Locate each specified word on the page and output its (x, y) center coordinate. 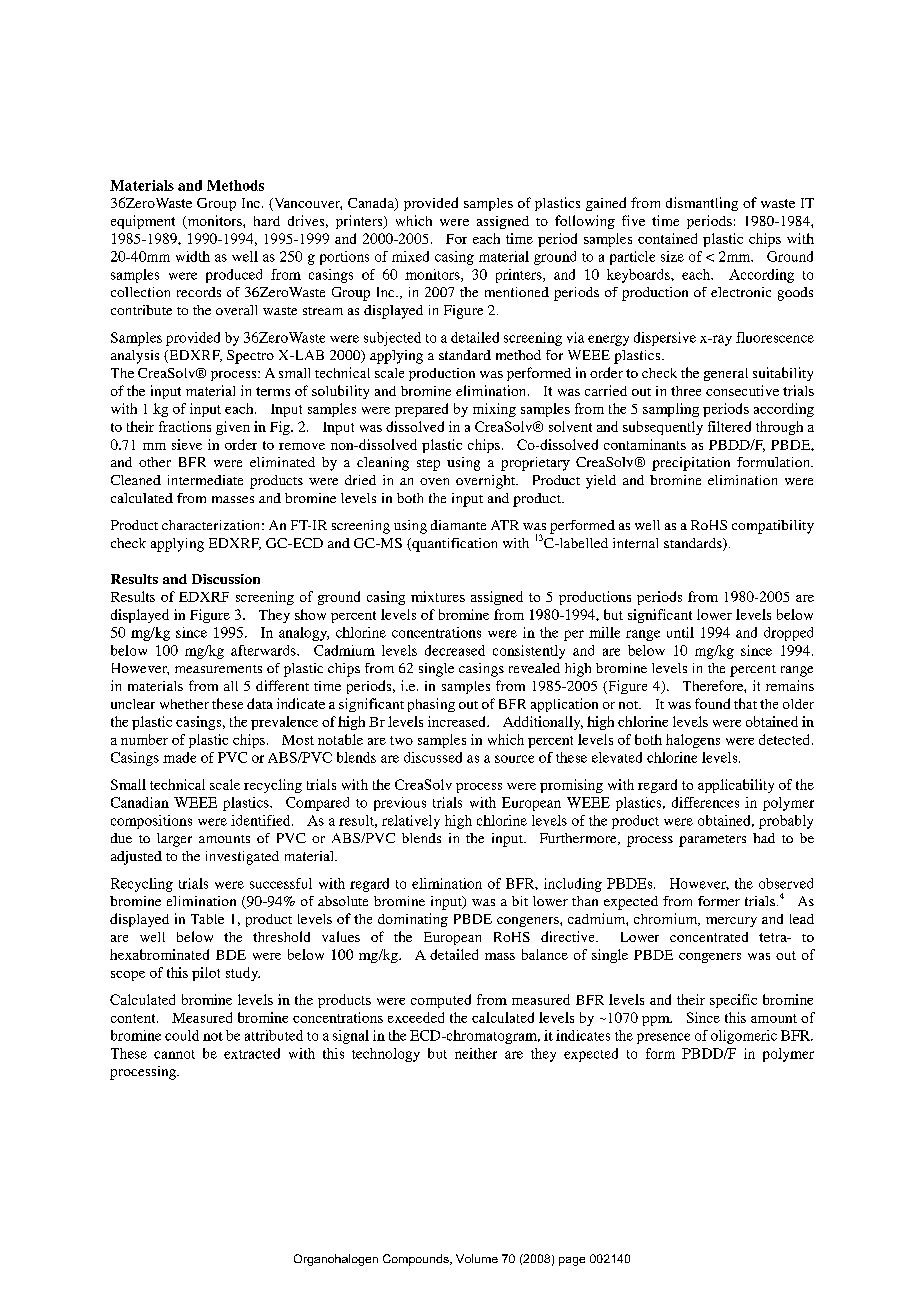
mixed (410, 256)
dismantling (702, 204)
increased (458, 721)
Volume (477, 1258)
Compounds (417, 1260)
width (193, 256)
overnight (487, 482)
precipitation (691, 464)
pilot (206, 974)
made (179, 757)
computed (441, 1001)
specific (733, 1001)
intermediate (205, 480)
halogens (693, 741)
